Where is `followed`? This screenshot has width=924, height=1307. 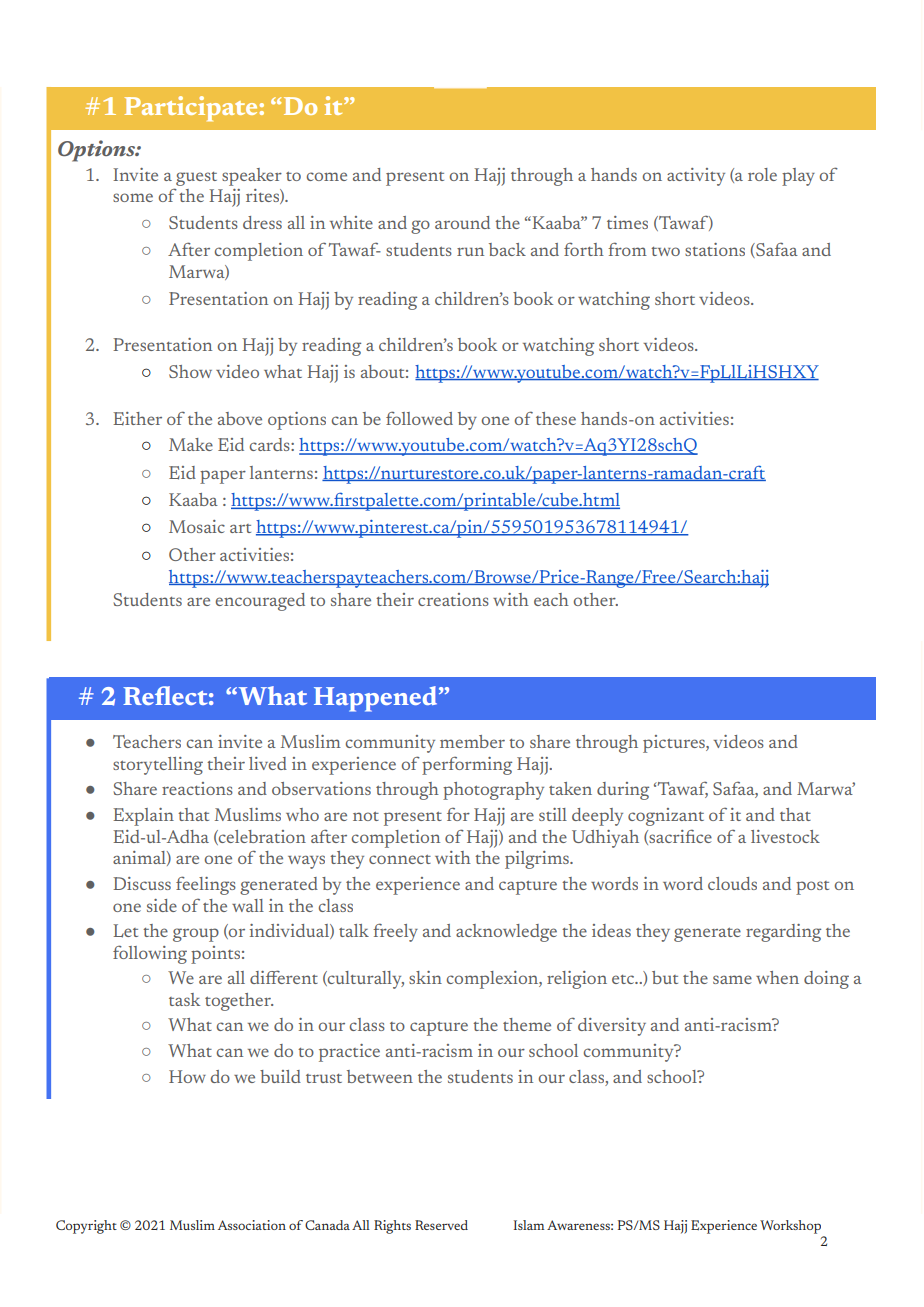 followed is located at coordinates (419, 418).
